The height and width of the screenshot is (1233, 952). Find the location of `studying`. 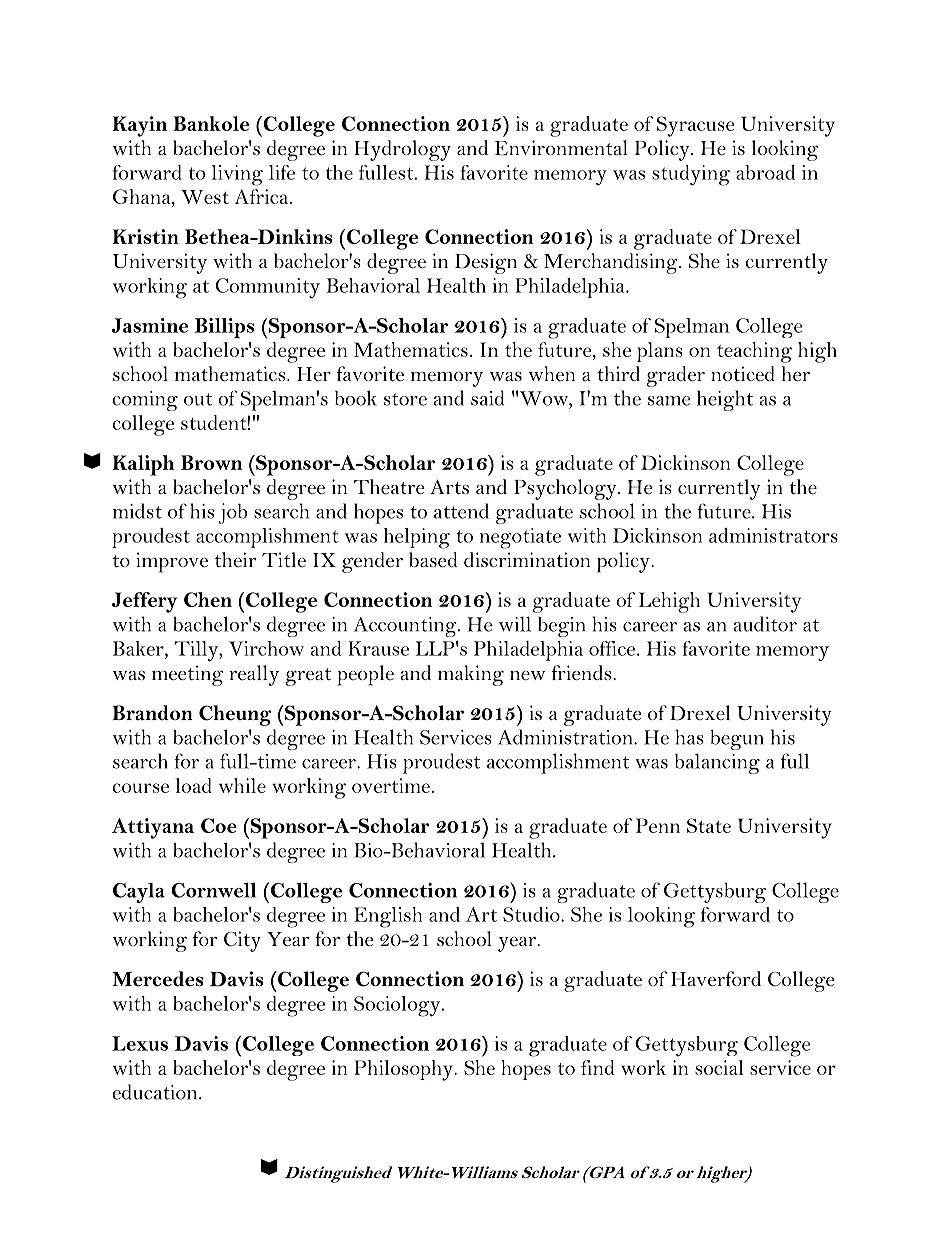

studying is located at coordinates (691, 175).
